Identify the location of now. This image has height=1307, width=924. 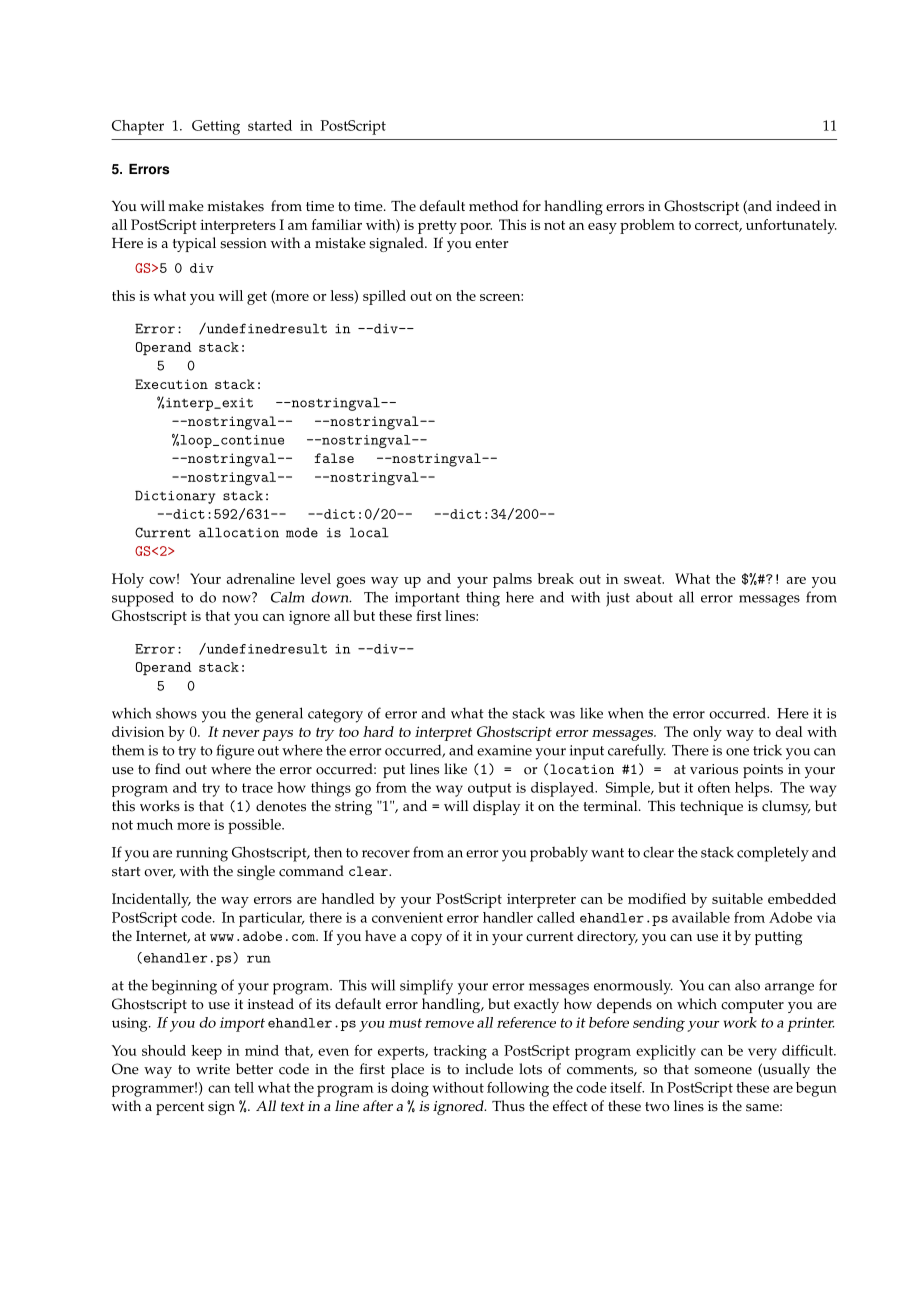
(237, 598).
